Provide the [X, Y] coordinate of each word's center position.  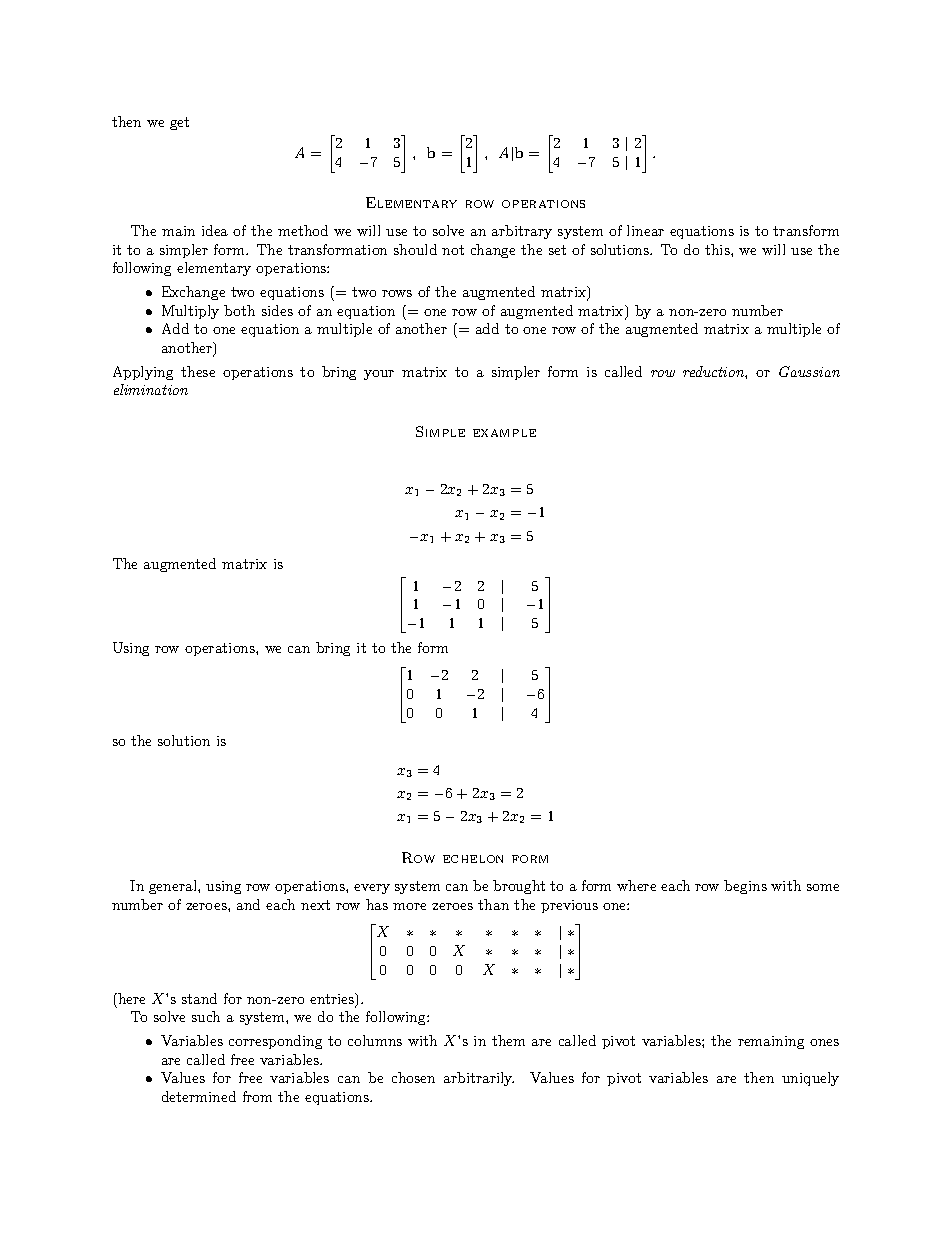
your [379, 375]
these [198, 371]
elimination [151, 389]
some [823, 887]
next [315, 905]
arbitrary [522, 232]
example [504, 433]
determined [199, 1096]
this [718, 249]
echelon [473, 859]
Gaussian [809, 371]
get [179, 123]
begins [745, 887]
